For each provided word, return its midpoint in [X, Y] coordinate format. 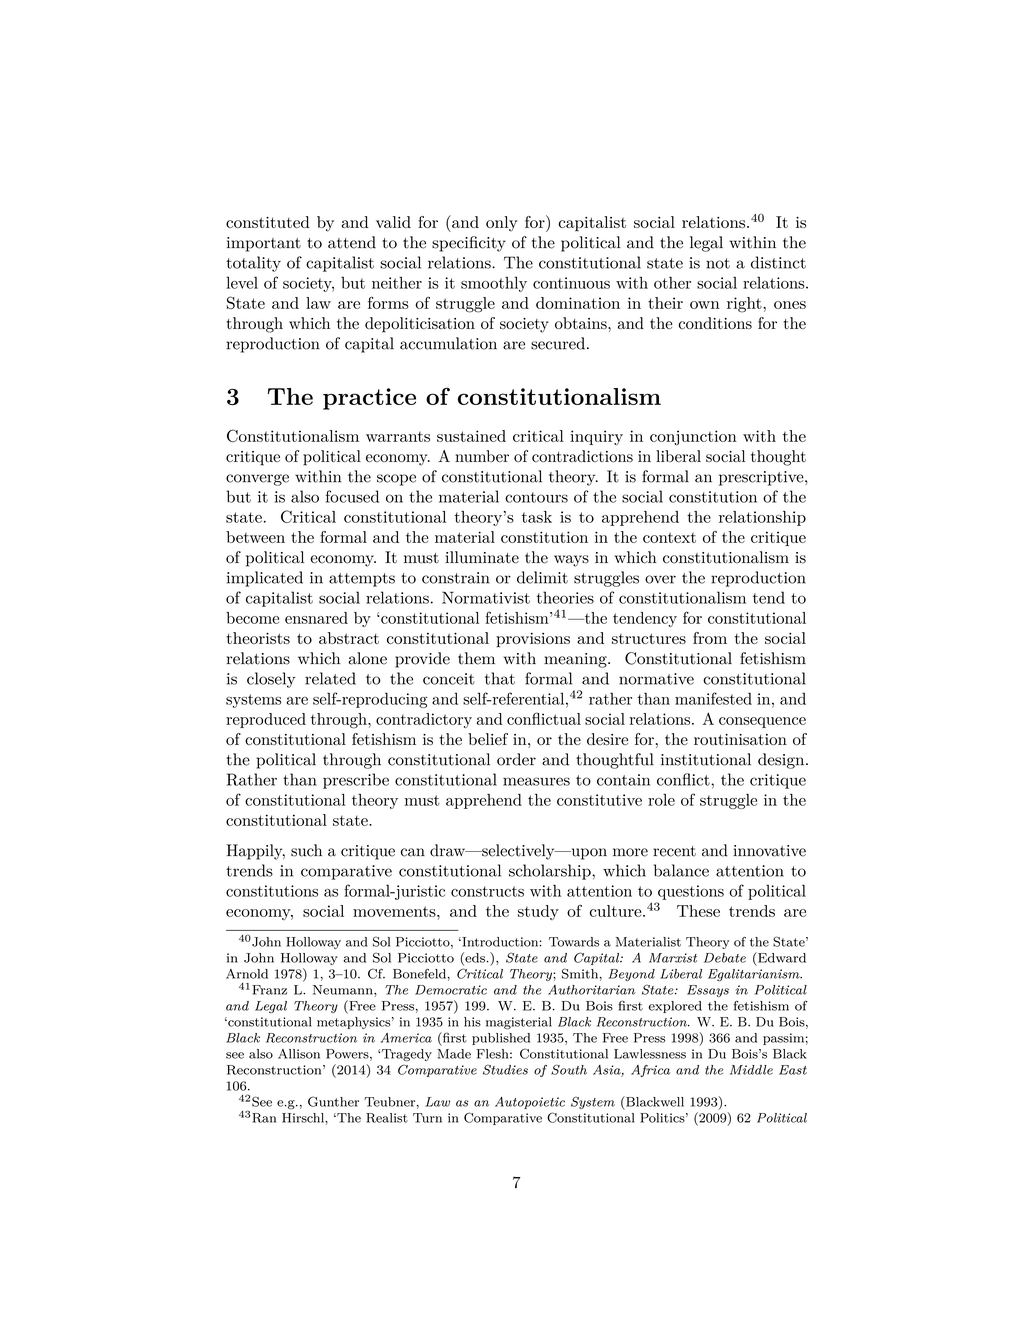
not [718, 263]
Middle [751, 1070]
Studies [505, 1069]
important [264, 244]
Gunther [333, 1101]
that [500, 678]
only [502, 224]
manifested [713, 698]
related [330, 678]
